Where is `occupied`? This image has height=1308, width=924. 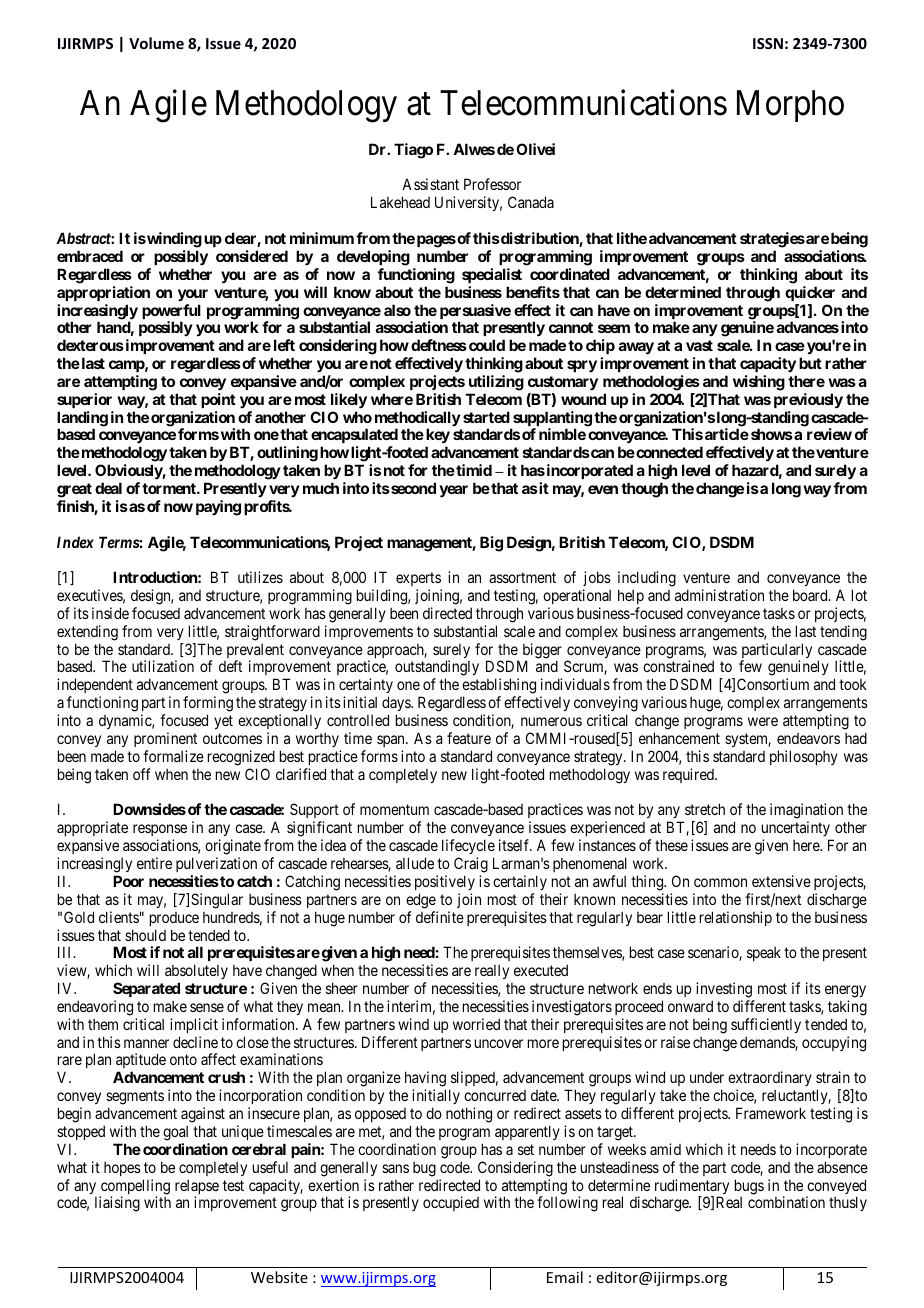 occupied is located at coordinates (451, 1203).
